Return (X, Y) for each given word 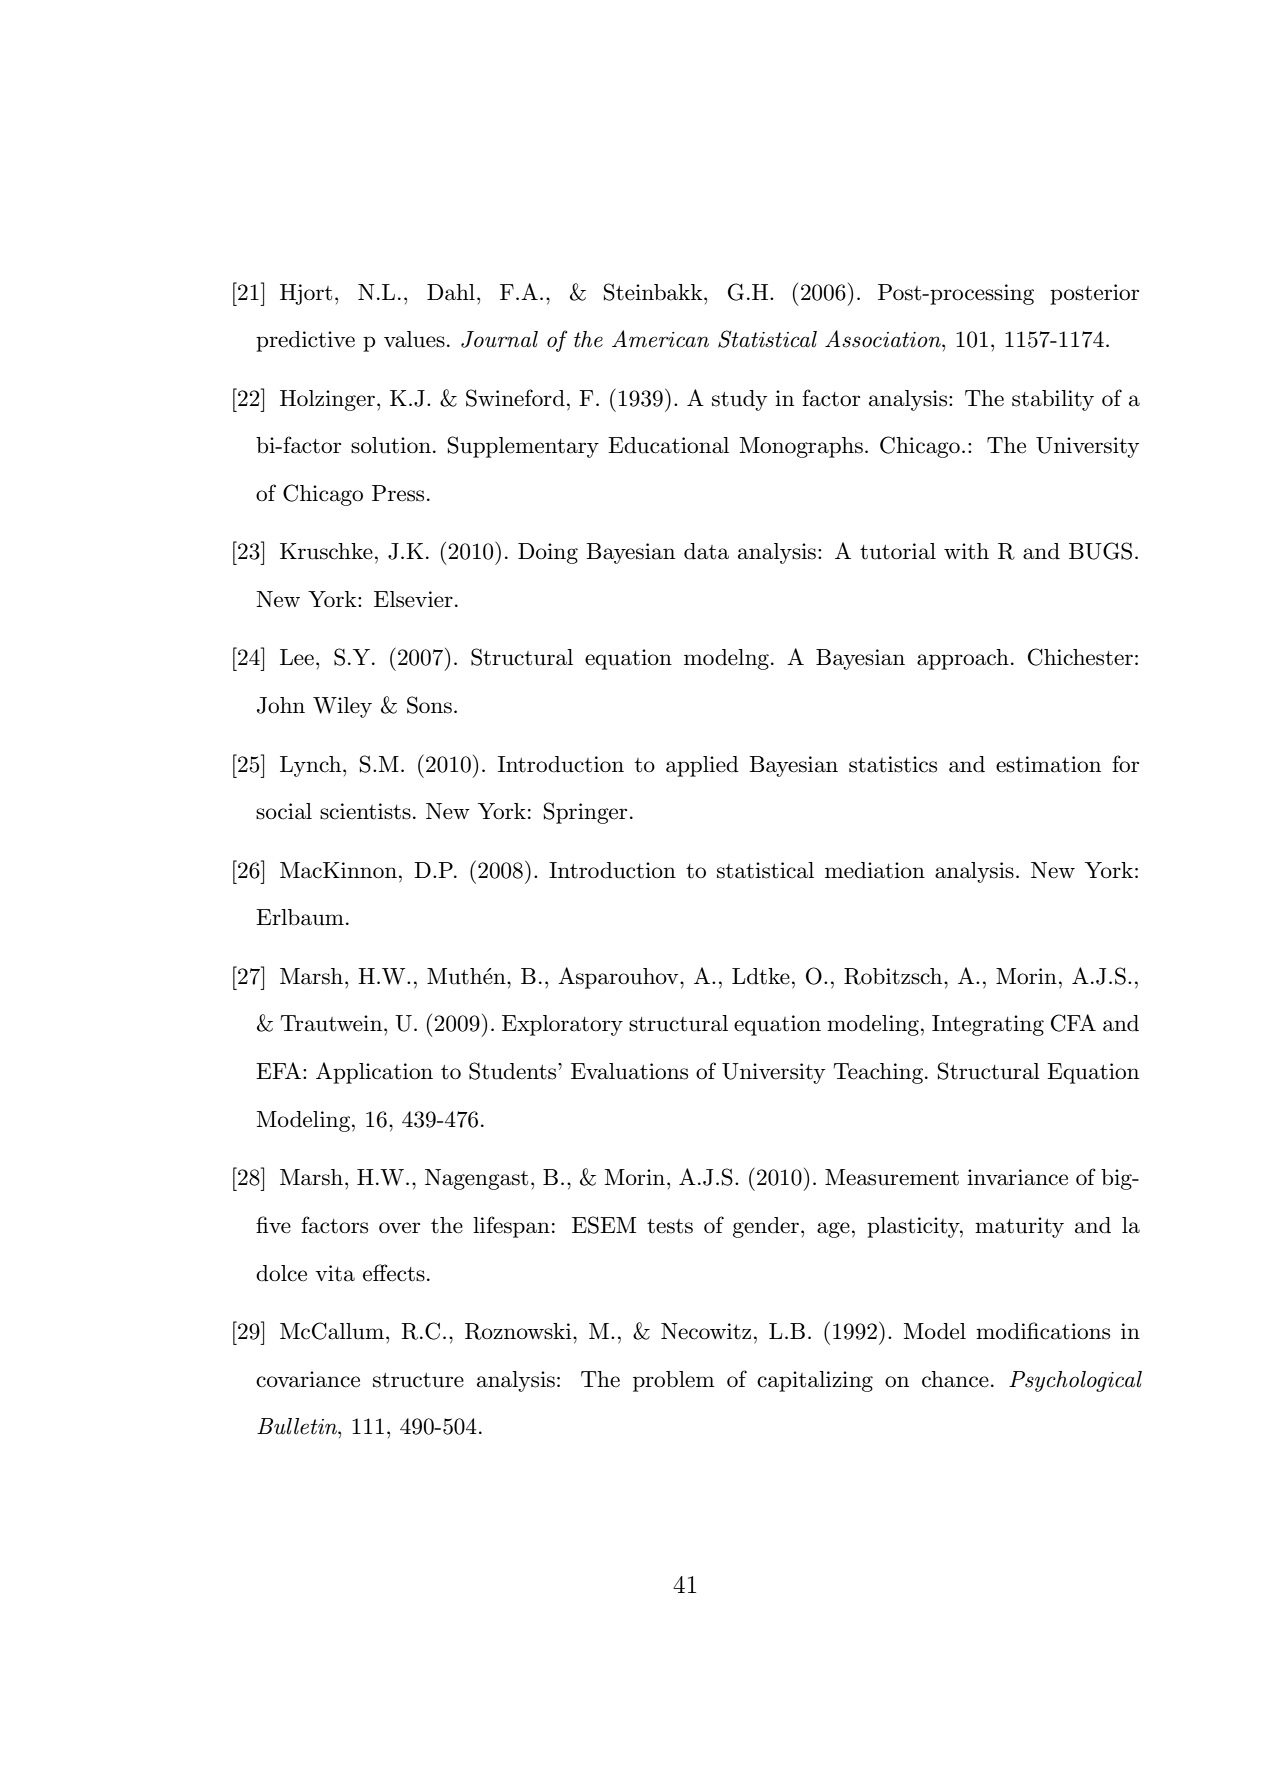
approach (963, 659)
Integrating (988, 1025)
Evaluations (629, 1071)
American (660, 339)
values (414, 339)
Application (374, 1073)
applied (702, 766)
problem (674, 1381)
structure (418, 1380)
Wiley (342, 707)
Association (884, 339)
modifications (1043, 1331)
